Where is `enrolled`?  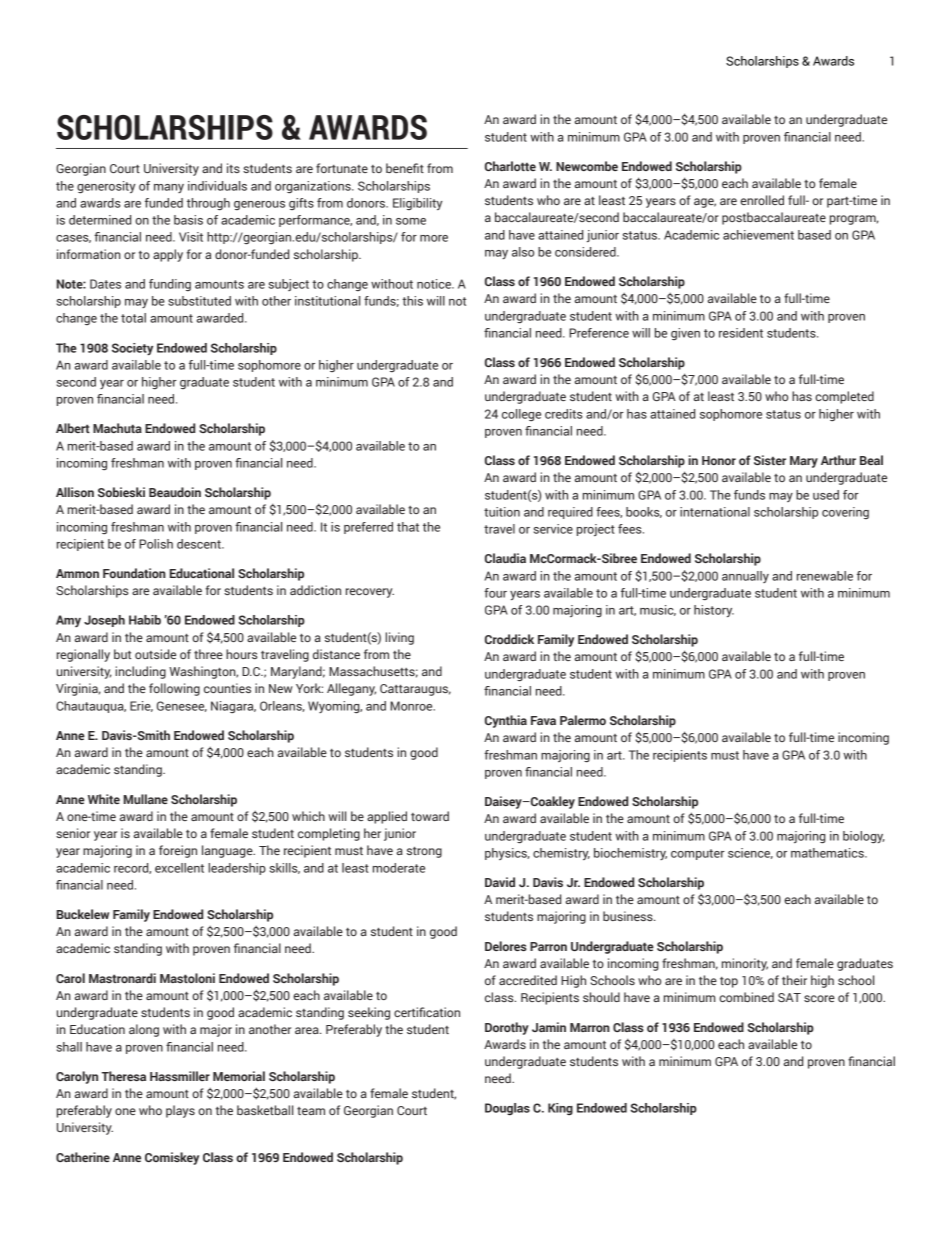 enrolled is located at coordinates (762, 200).
